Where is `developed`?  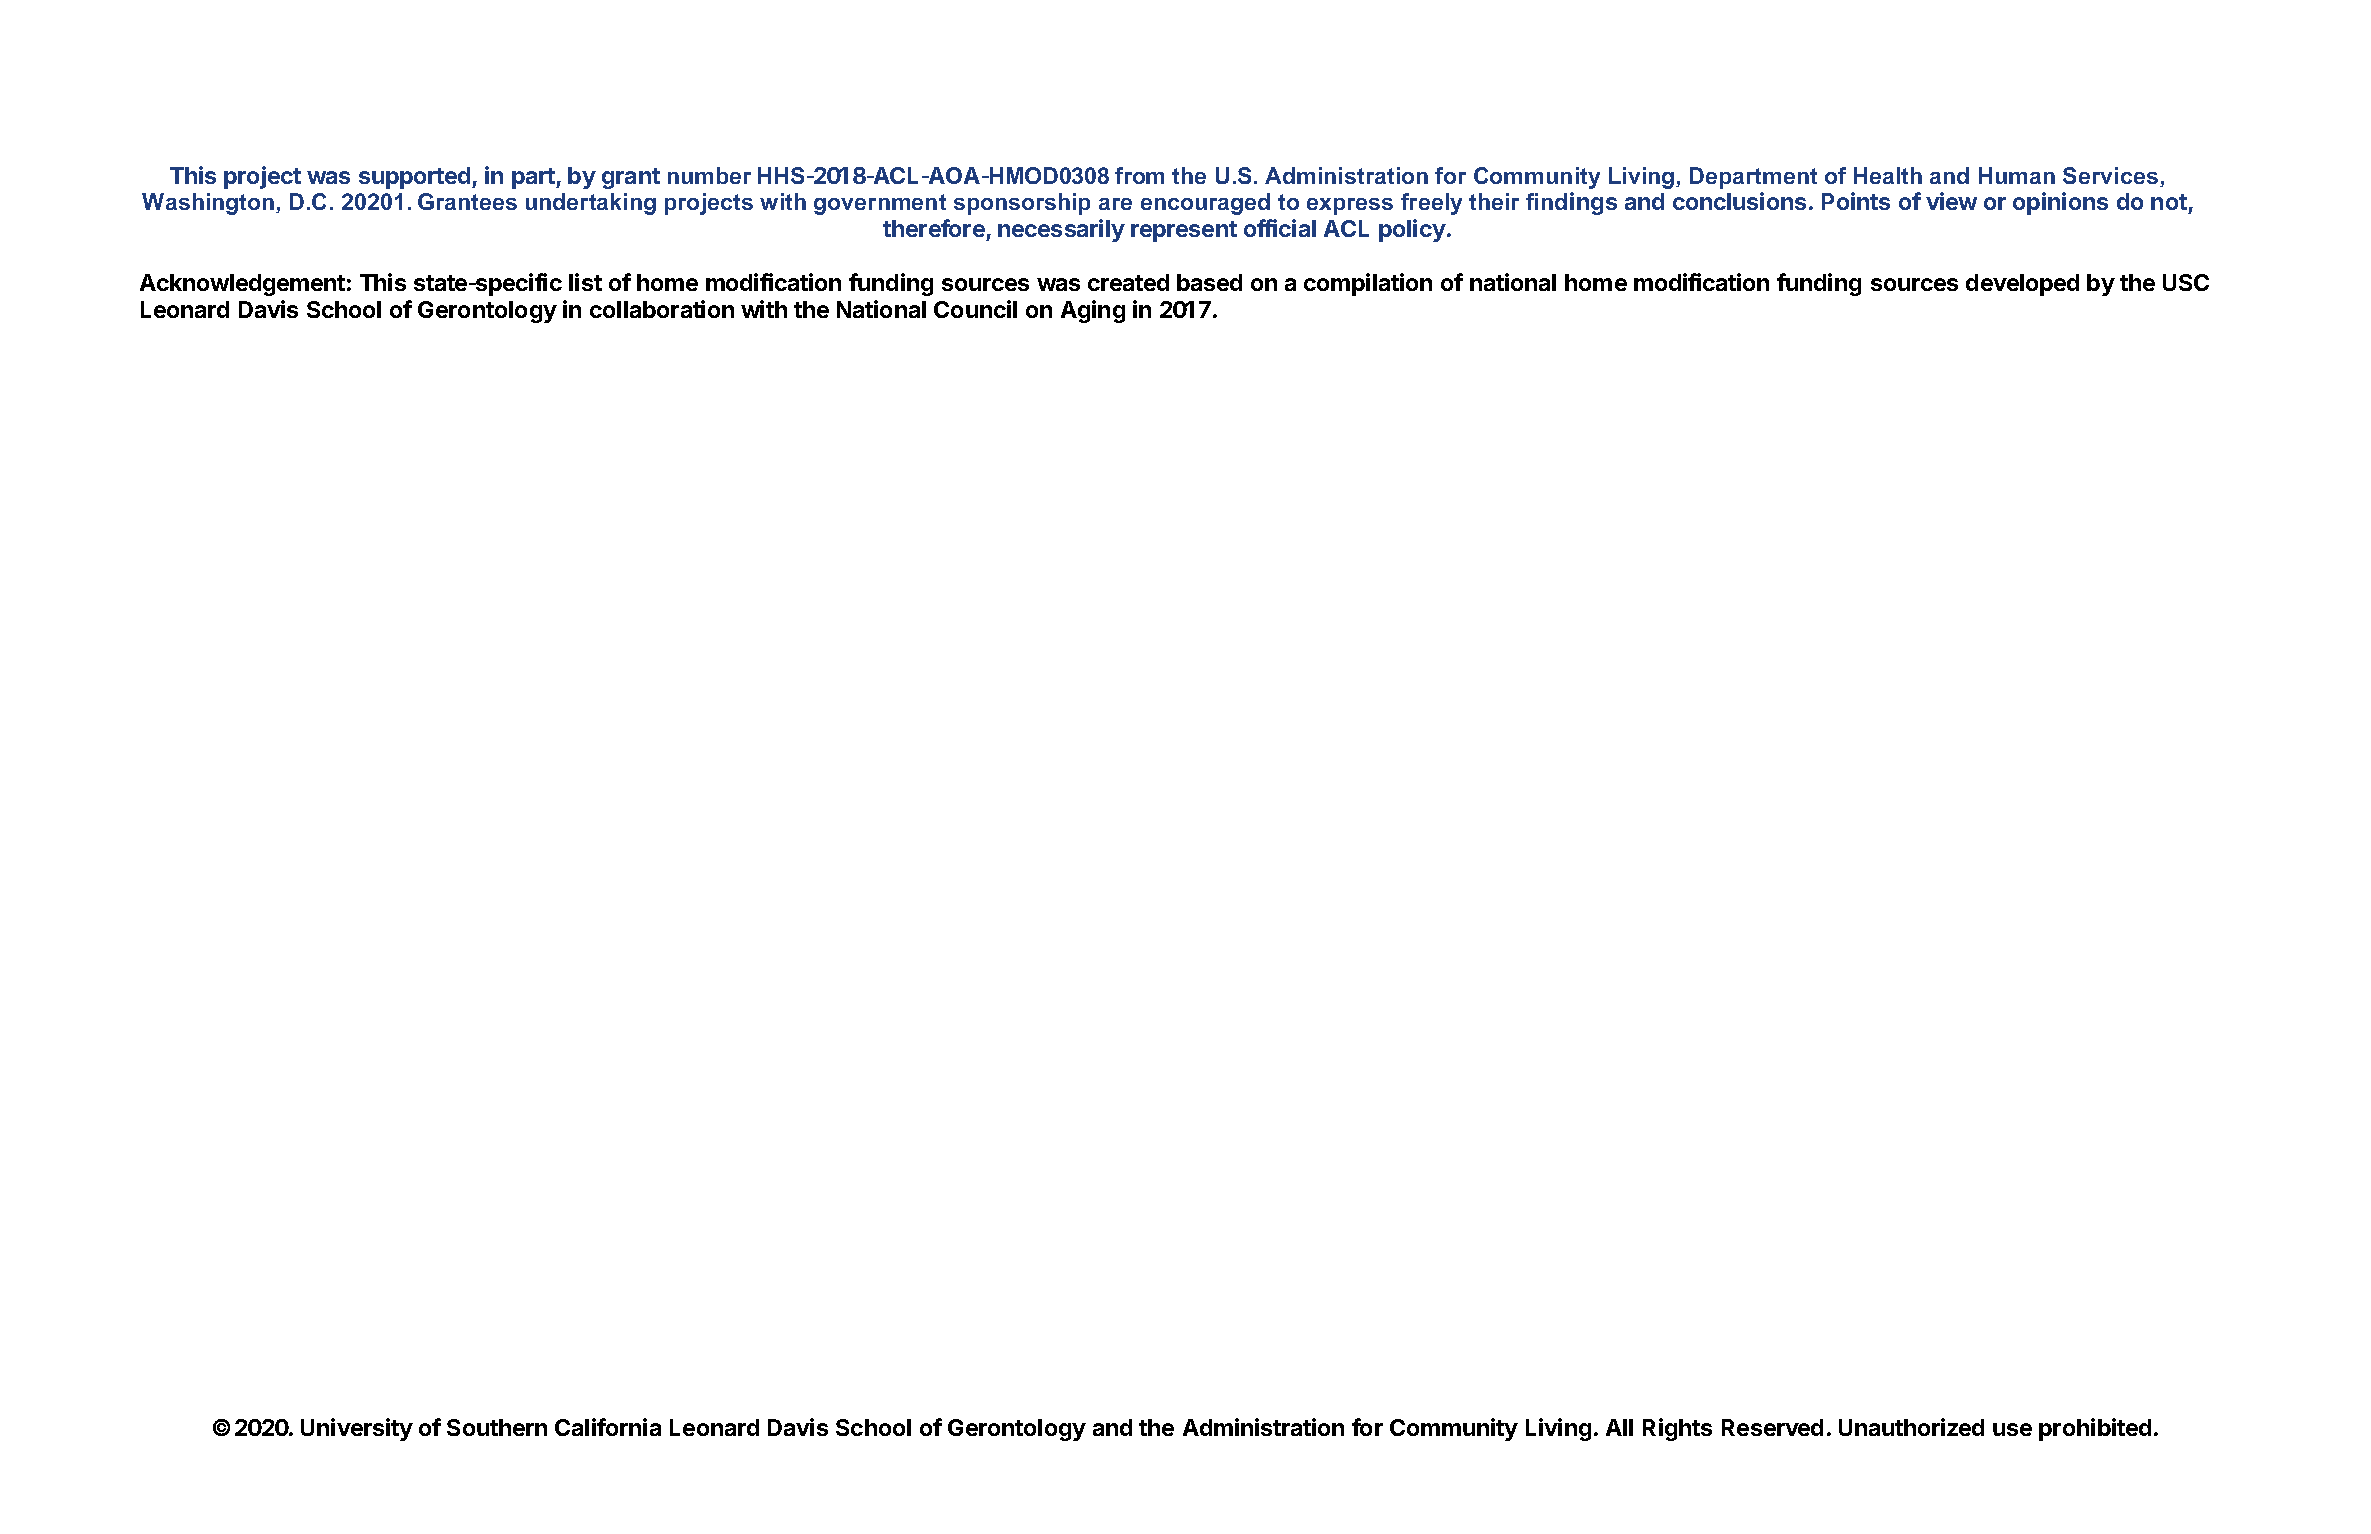 developed is located at coordinates (2022, 285).
